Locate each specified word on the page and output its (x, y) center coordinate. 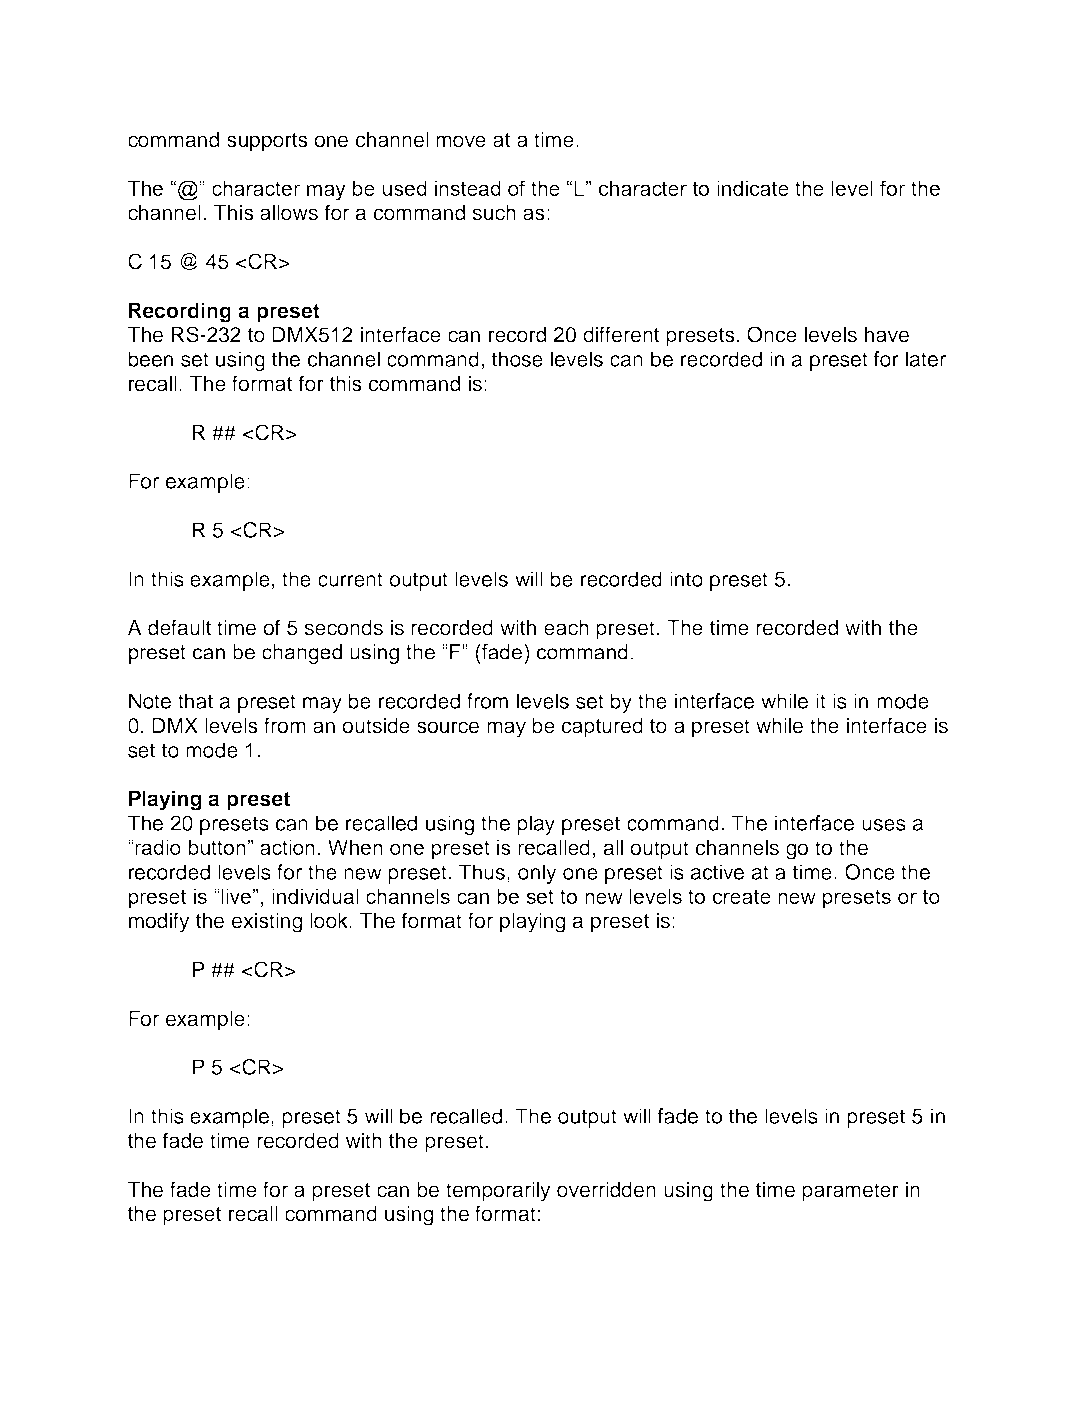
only (537, 874)
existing (267, 923)
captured (602, 728)
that (195, 701)
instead (468, 188)
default (179, 627)
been (150, 359)
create (742, 896)
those (517, 359)
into (686, 579)
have (887, 335)
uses (884, 825)
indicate (753, 188)
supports (267, 142)
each (566, 628)
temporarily (498, 1192)
